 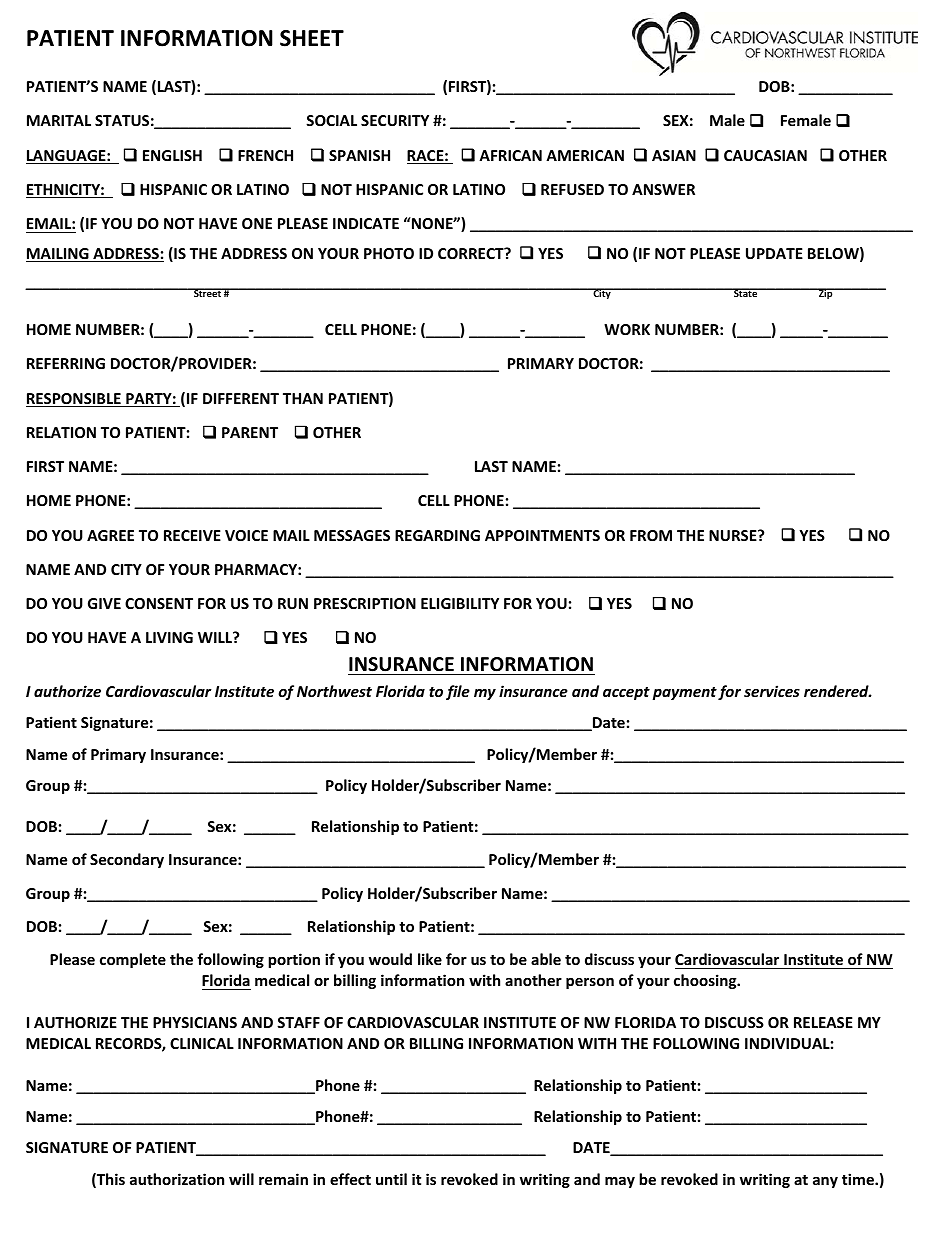 I want to click on like, so click(x=430, y=959).
